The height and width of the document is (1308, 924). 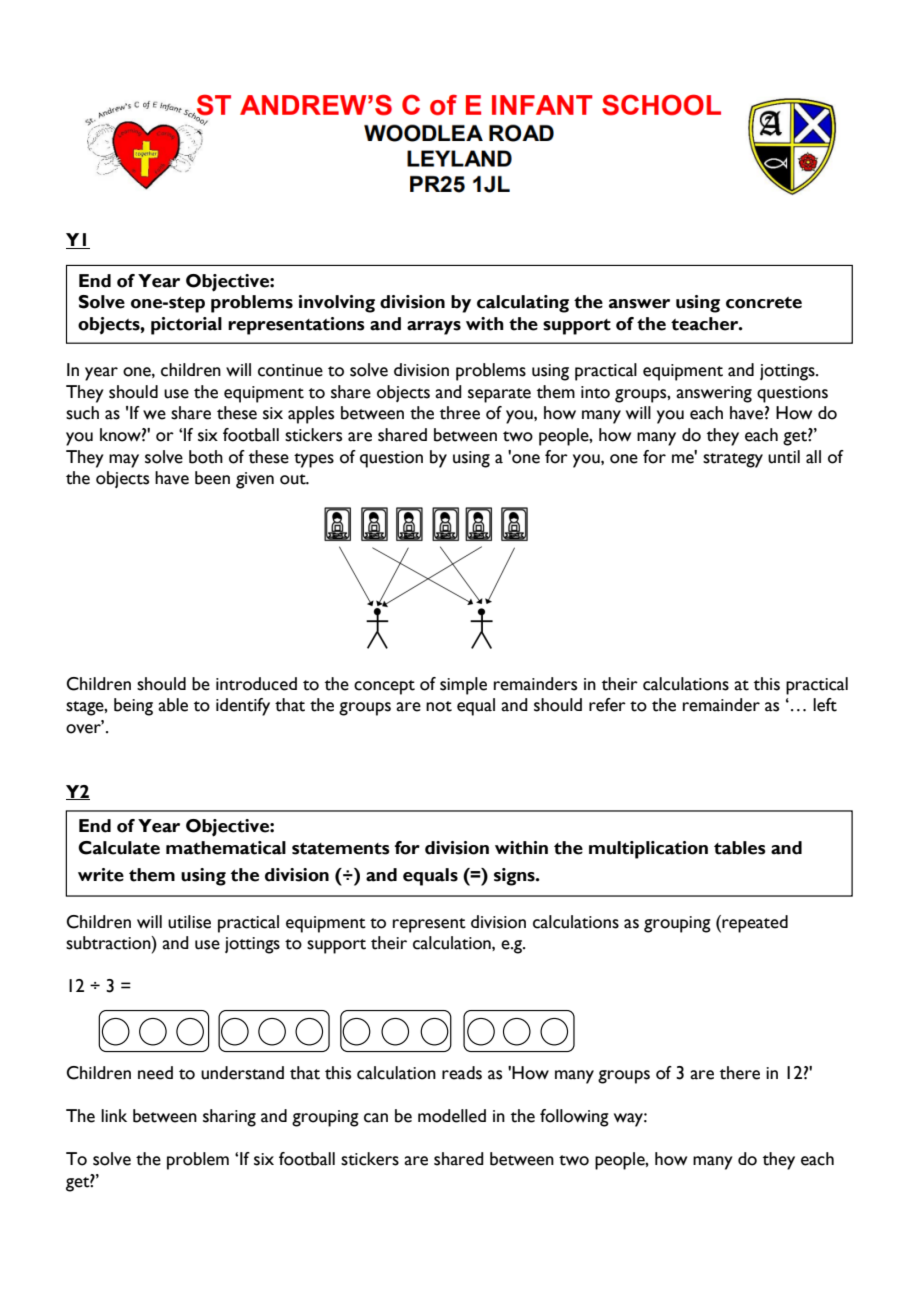 What do you see at coordinates (314, 460) in the document?
I see `types` at bounding box center [314, 460].
